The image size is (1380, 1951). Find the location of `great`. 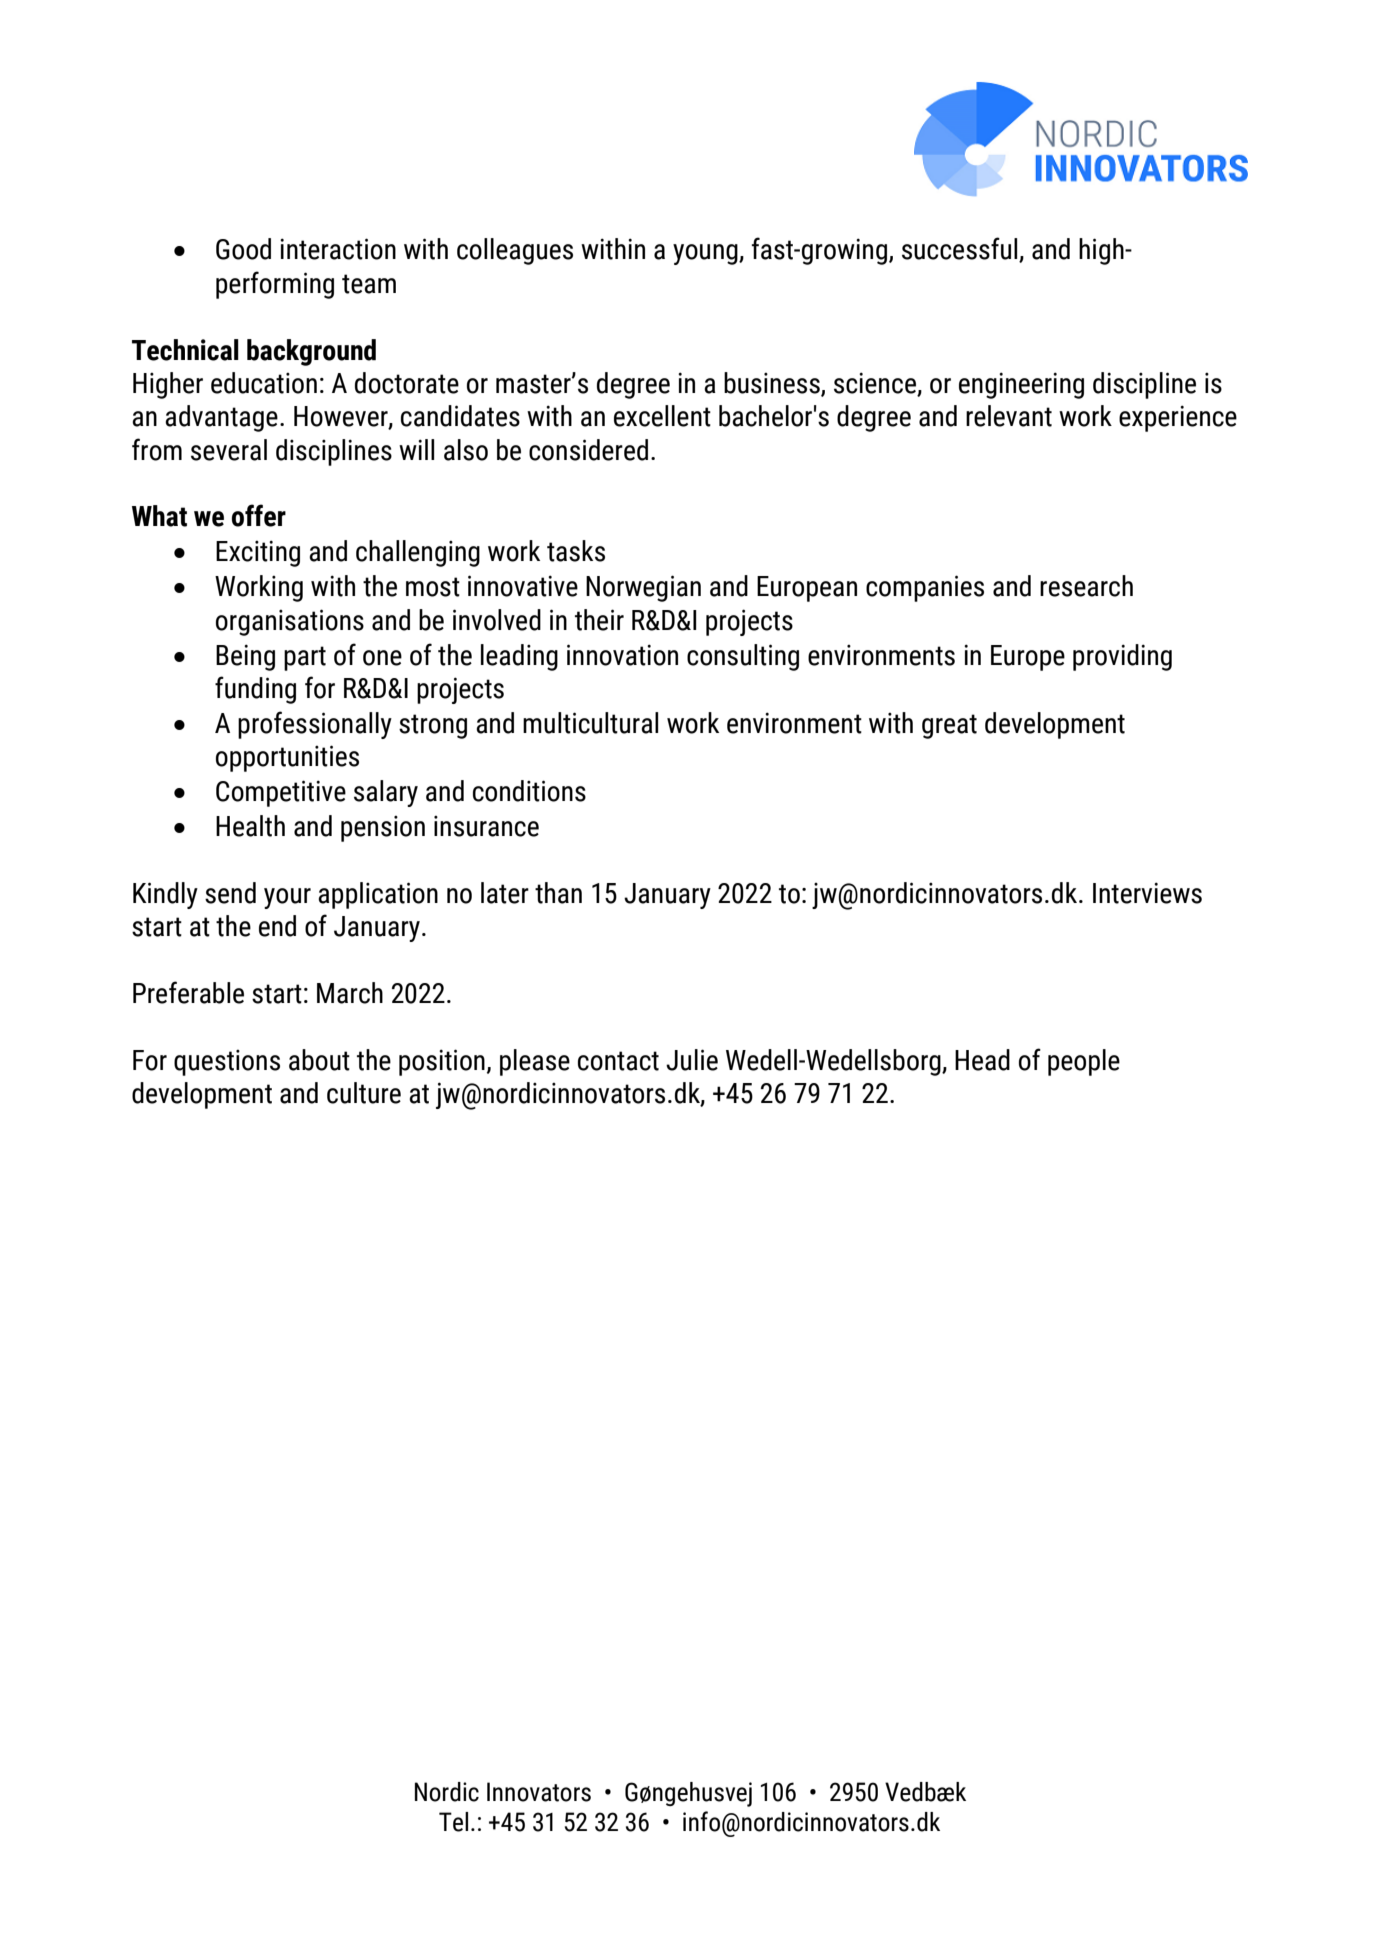

great is located at coordinates (949, 726).
